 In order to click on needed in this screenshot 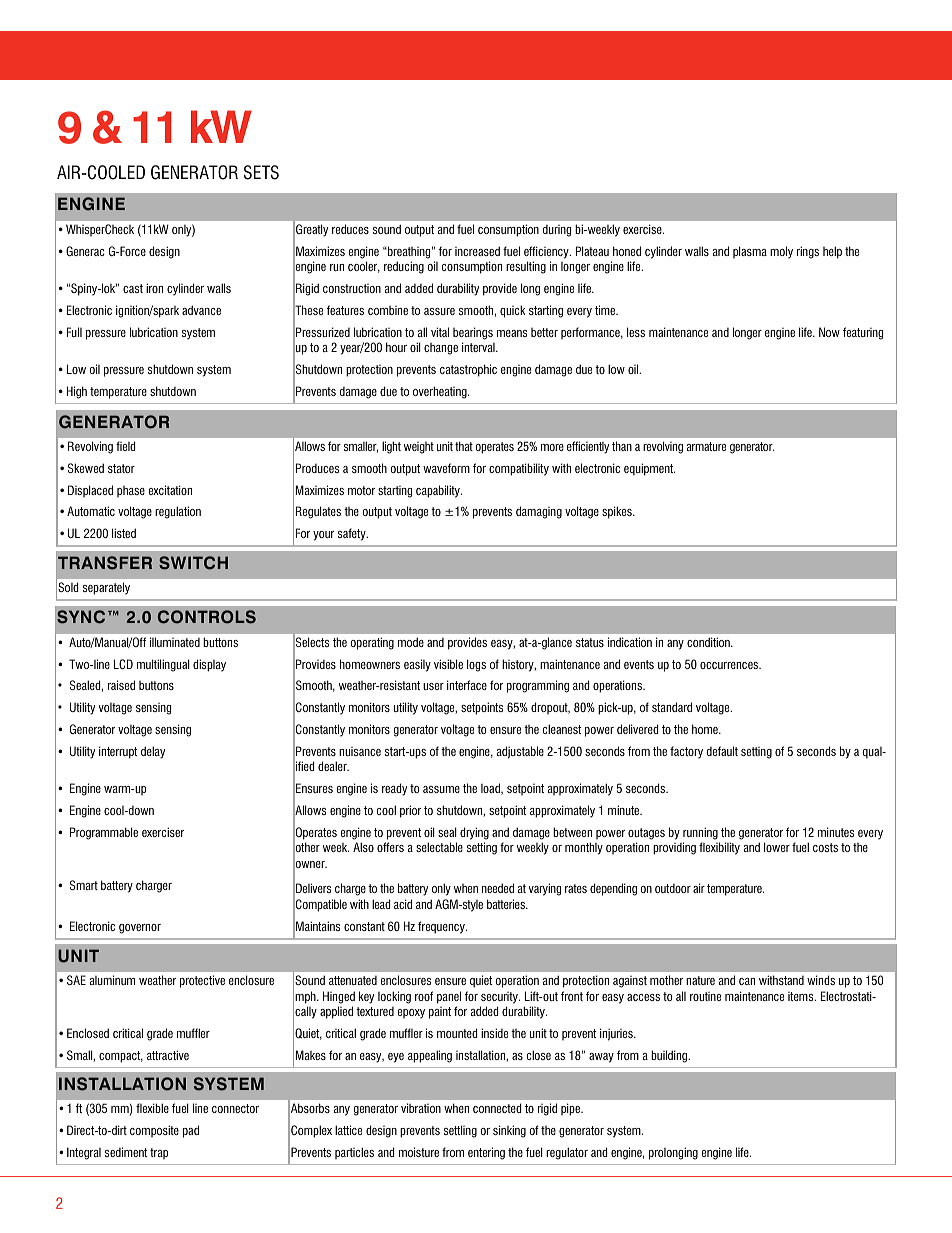, I will do `click(498, 888)`.
